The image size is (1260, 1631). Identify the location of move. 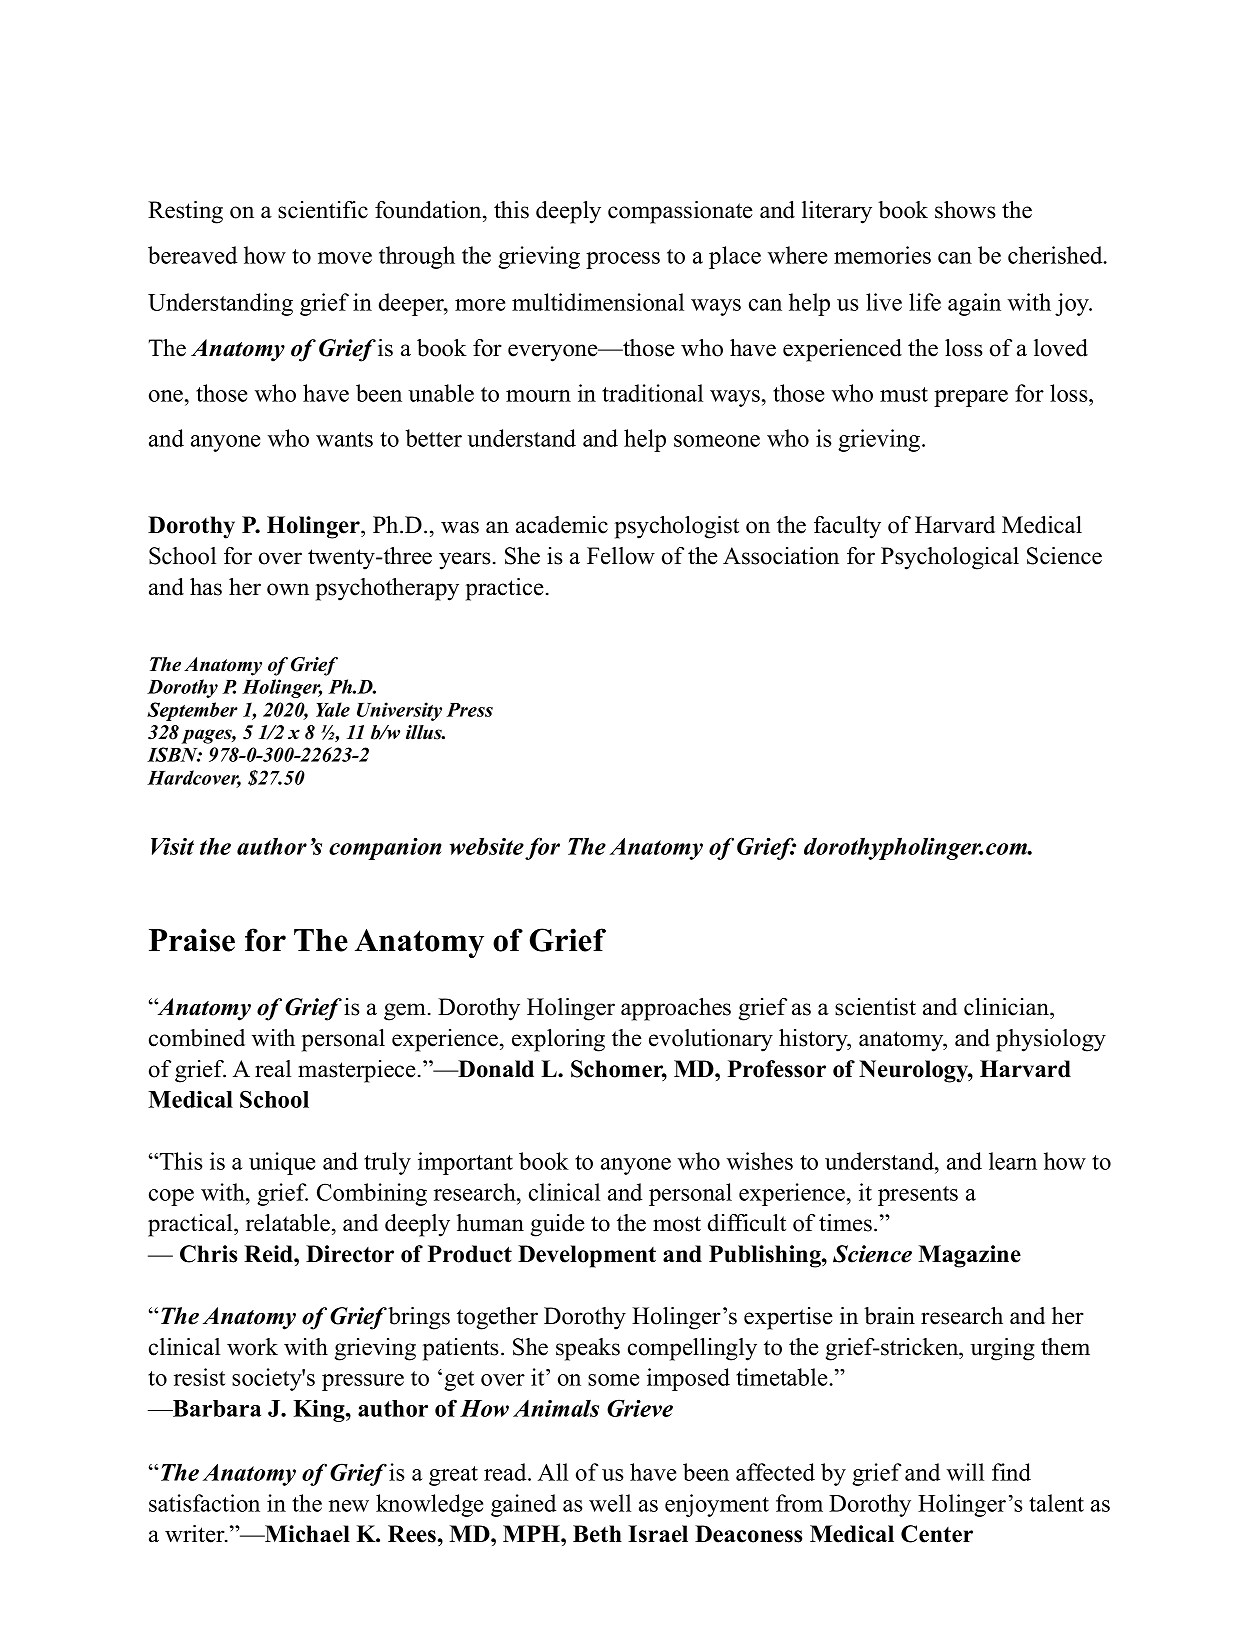
(345, 258).
